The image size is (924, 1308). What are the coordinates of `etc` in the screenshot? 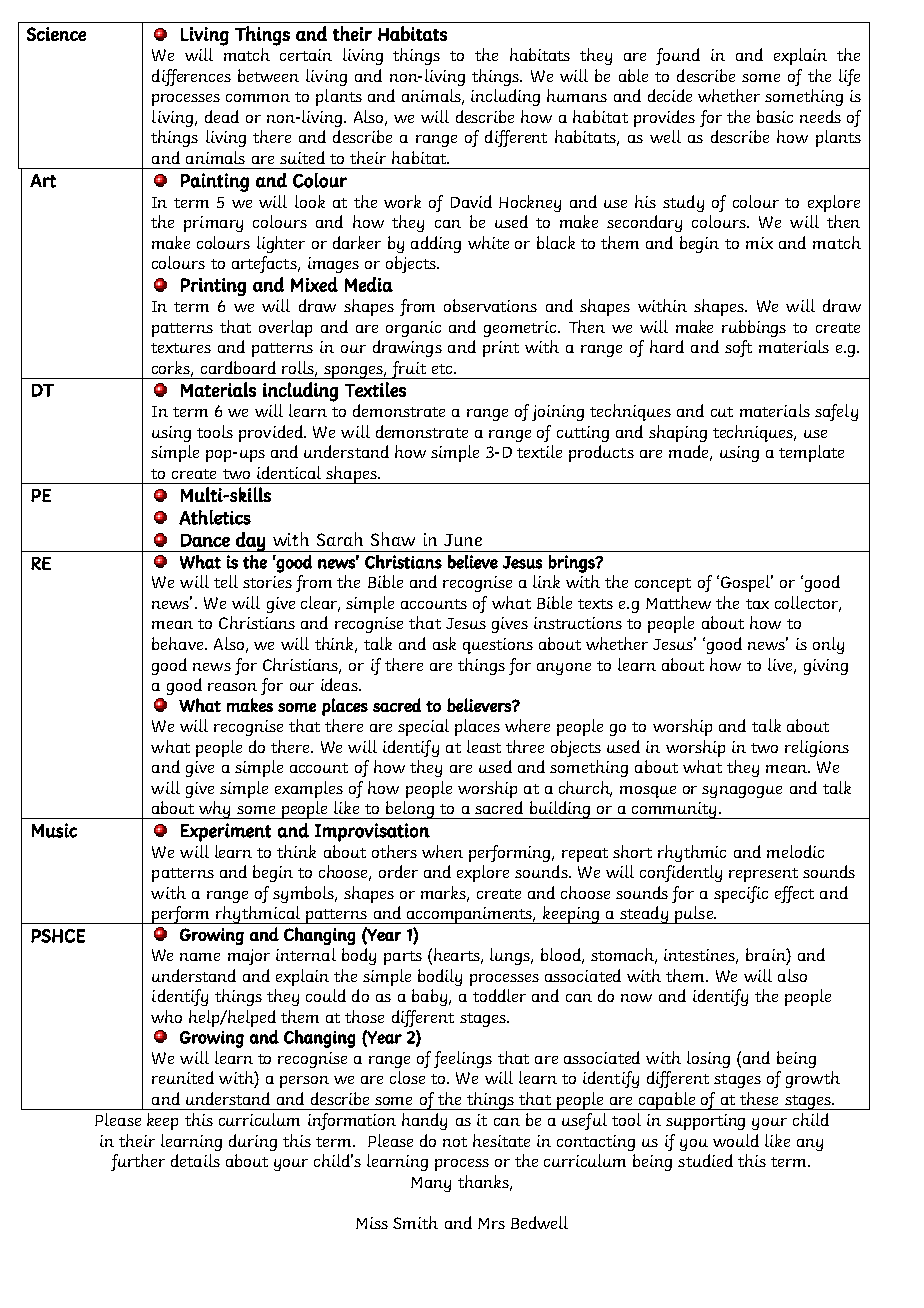 It's located at (444, 369).
